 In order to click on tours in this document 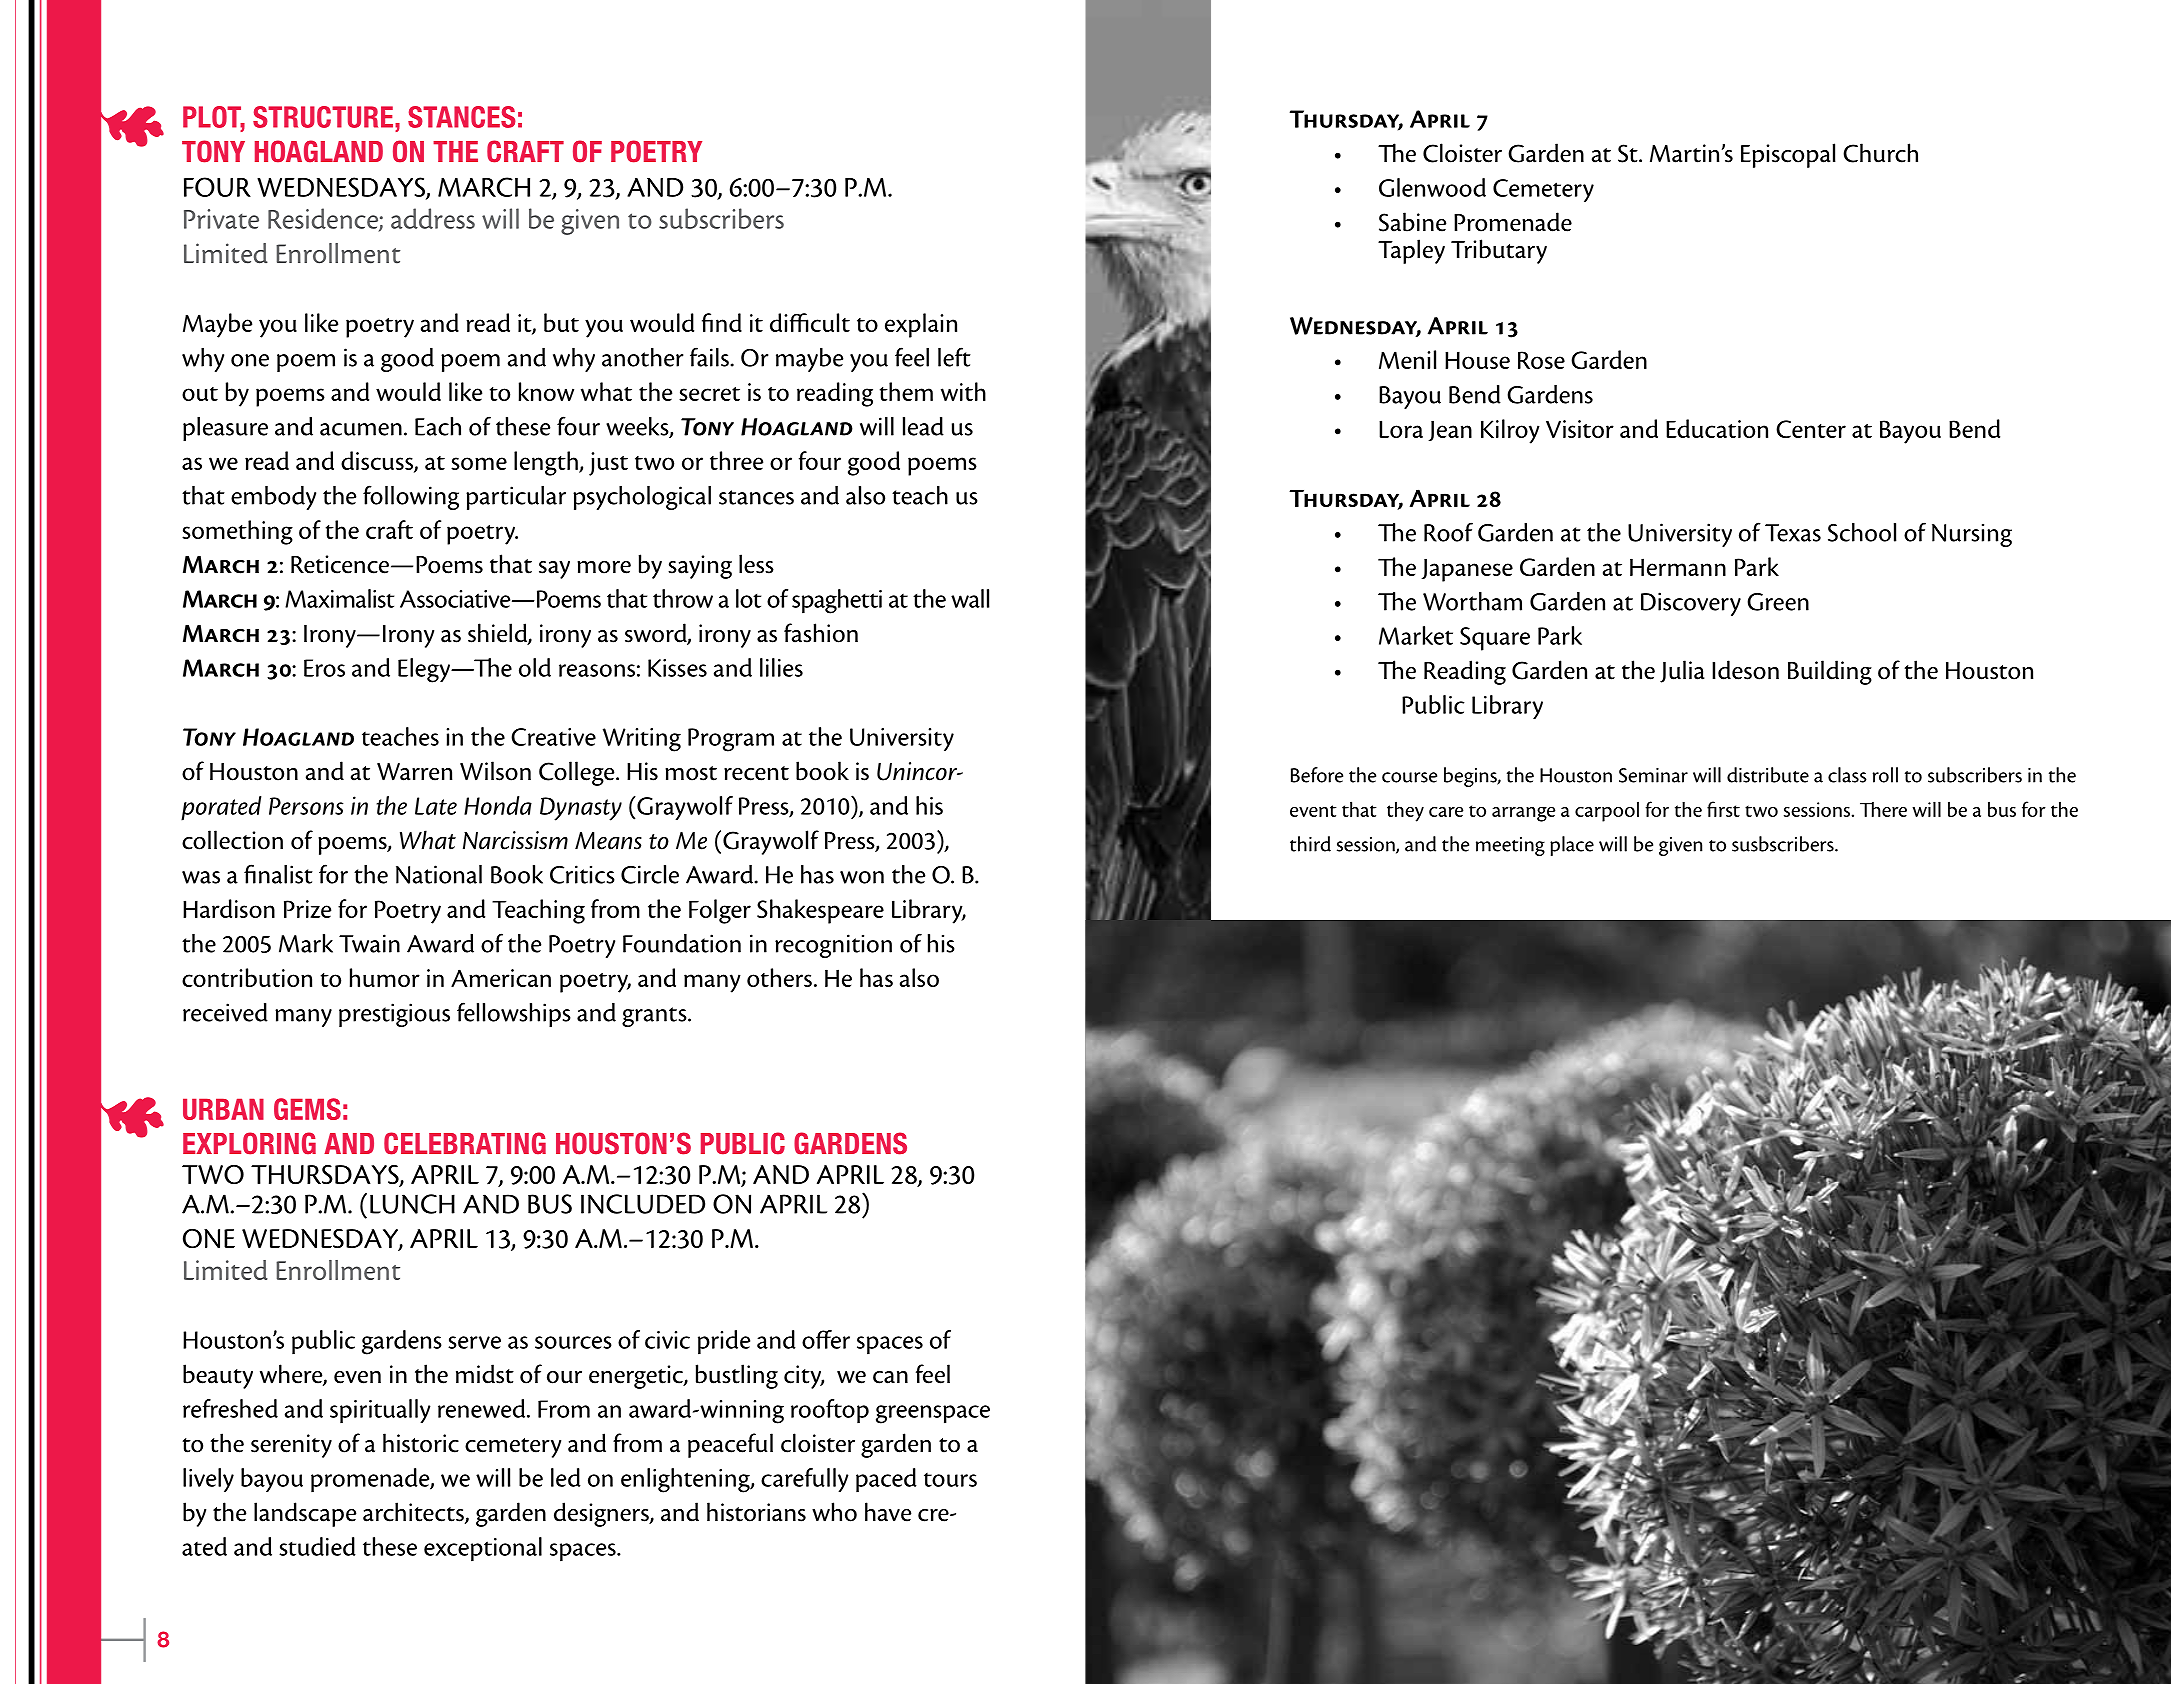, I will do `click(950, 1480)`.
